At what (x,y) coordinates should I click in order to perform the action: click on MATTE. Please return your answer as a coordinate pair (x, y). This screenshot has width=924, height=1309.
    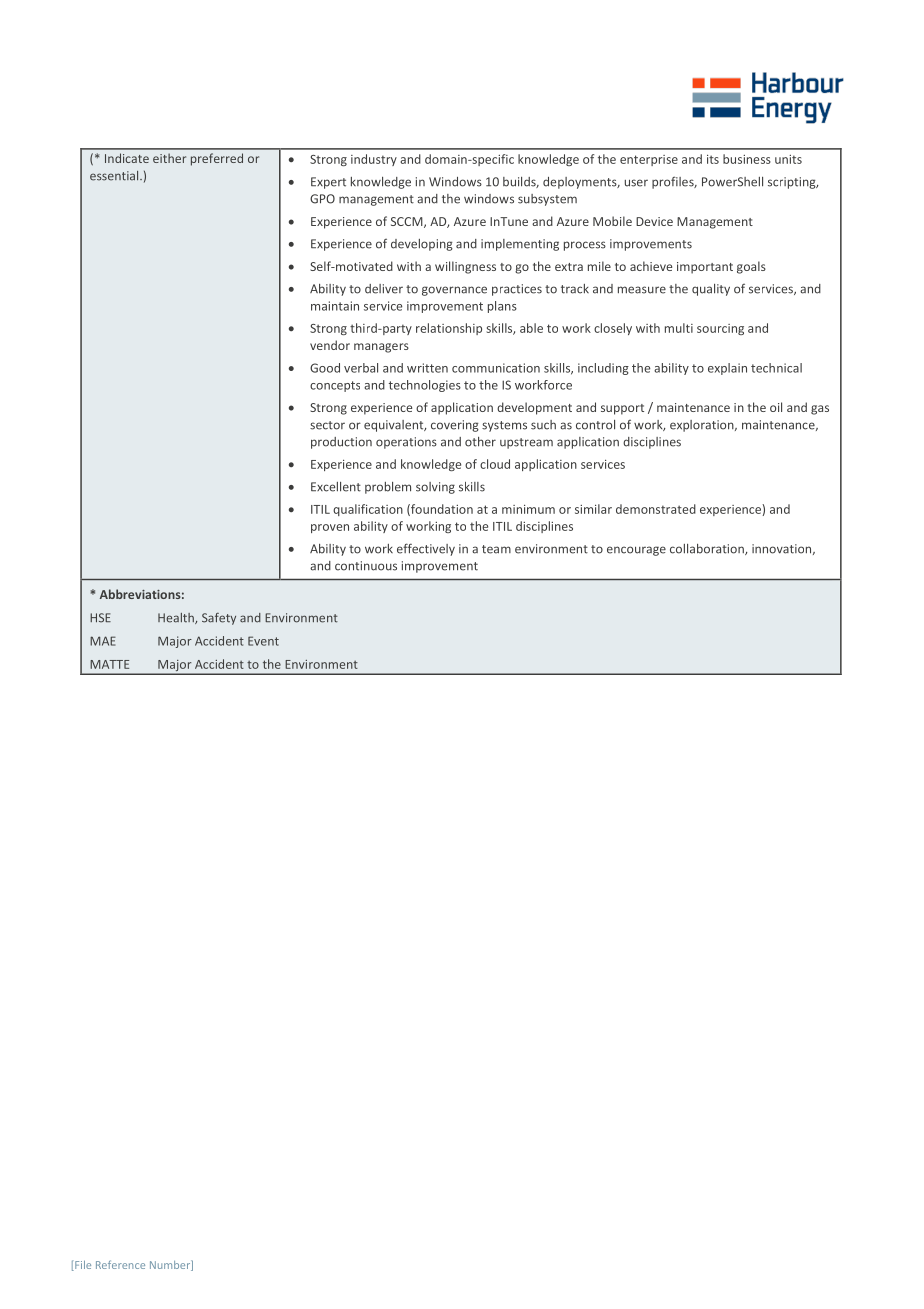
    Looking at the image, I should click on (109, 664).
